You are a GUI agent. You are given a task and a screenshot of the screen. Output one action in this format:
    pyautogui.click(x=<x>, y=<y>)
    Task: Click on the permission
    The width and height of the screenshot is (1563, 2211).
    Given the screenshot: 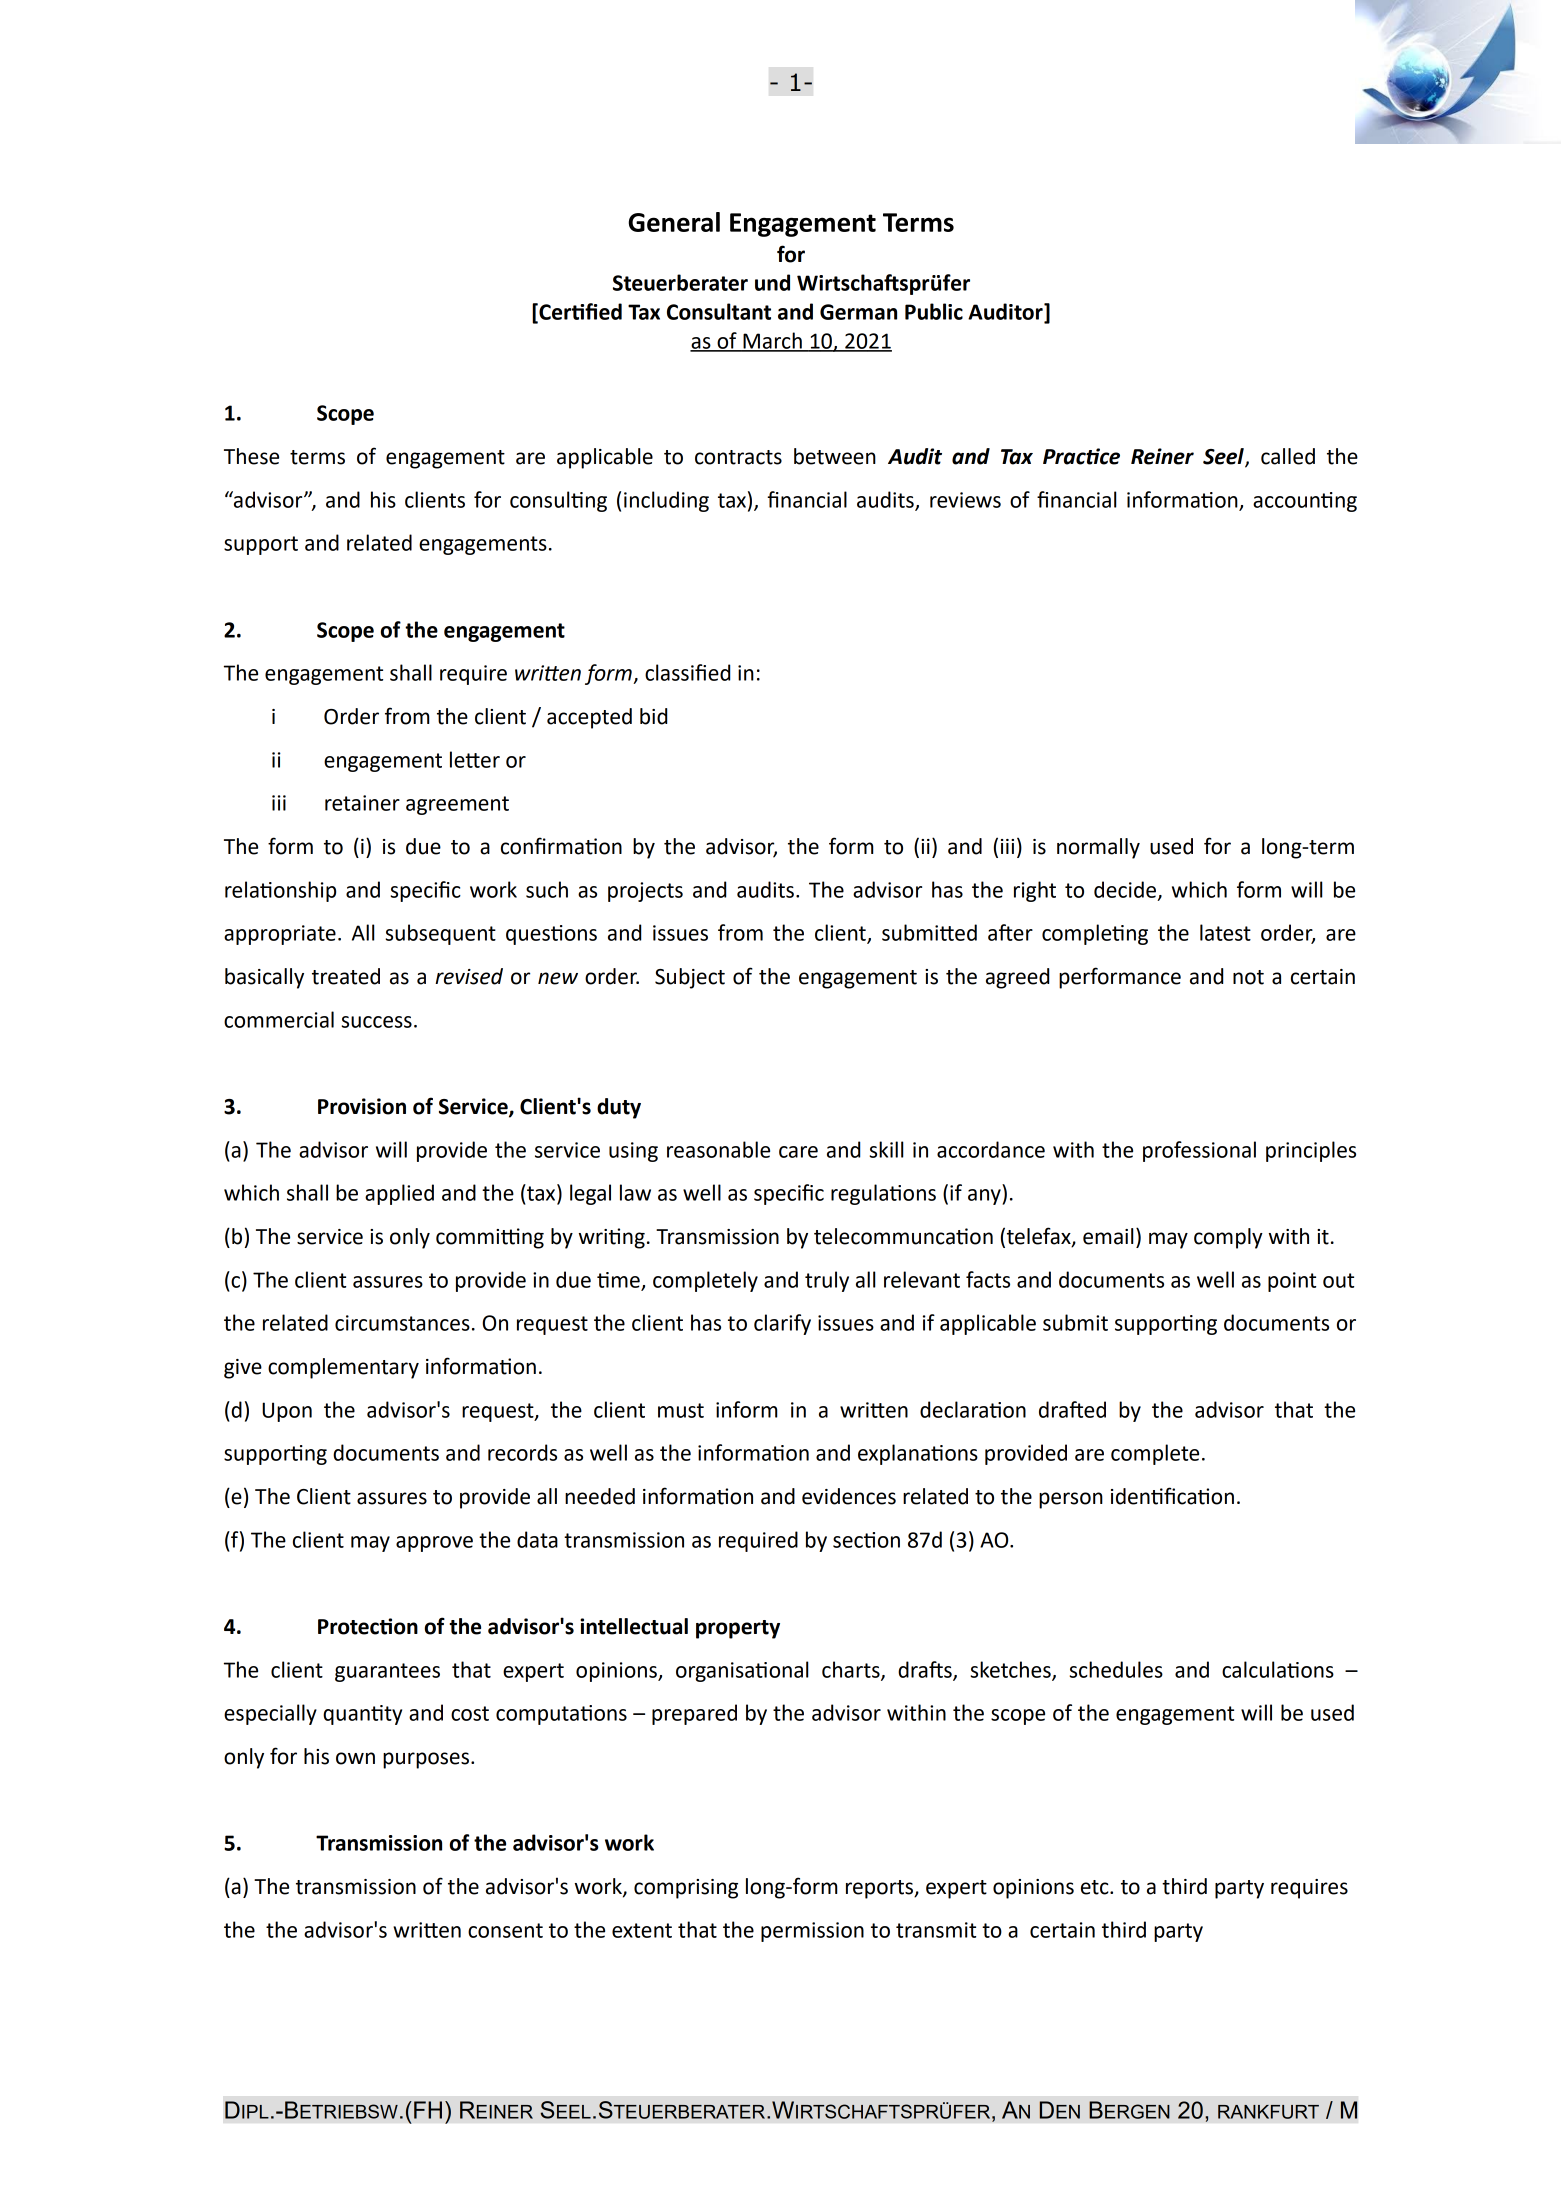 What is the action you would take?
    pyautogui.click(x=812, y=1932)
